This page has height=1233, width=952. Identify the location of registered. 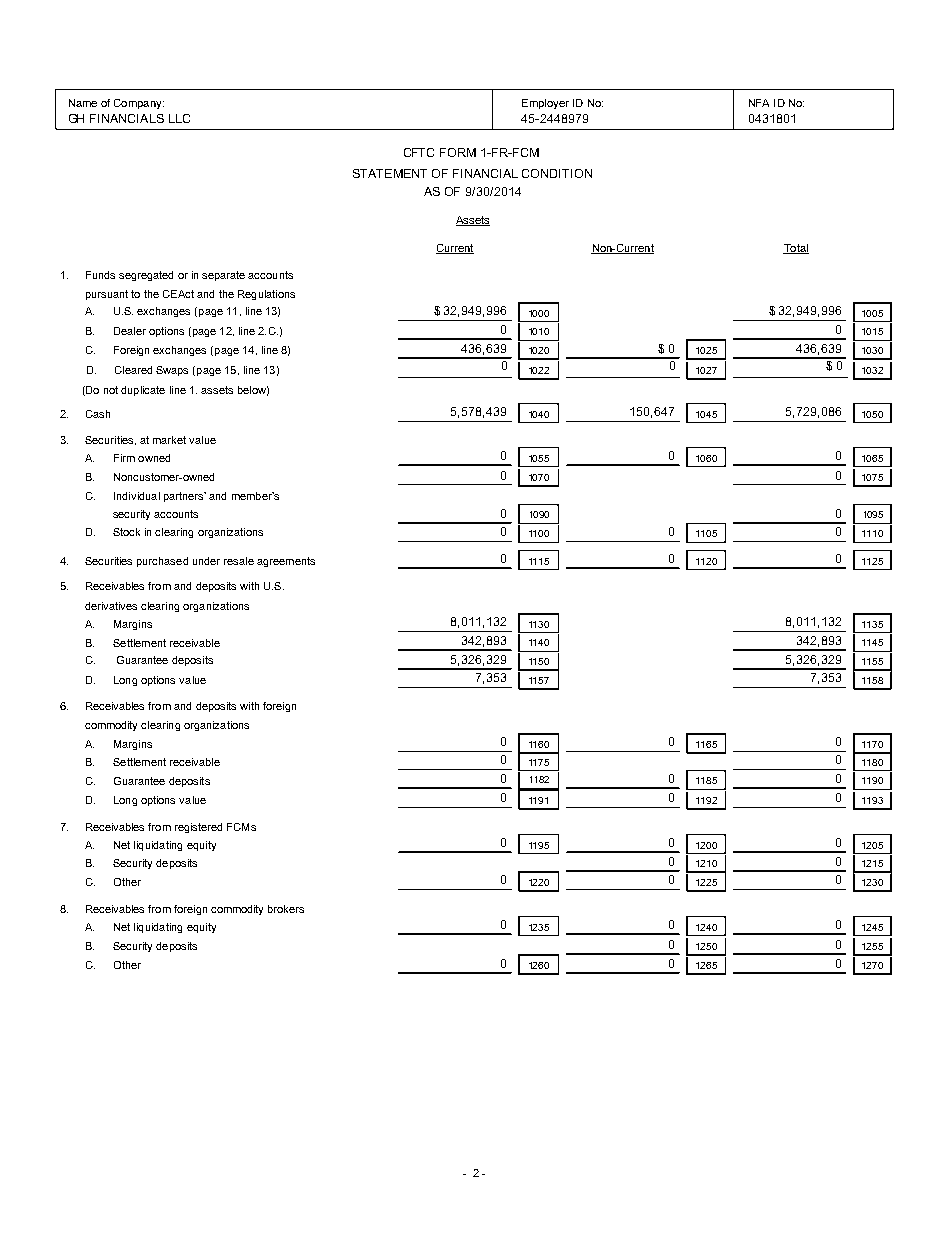
(198, 828).
